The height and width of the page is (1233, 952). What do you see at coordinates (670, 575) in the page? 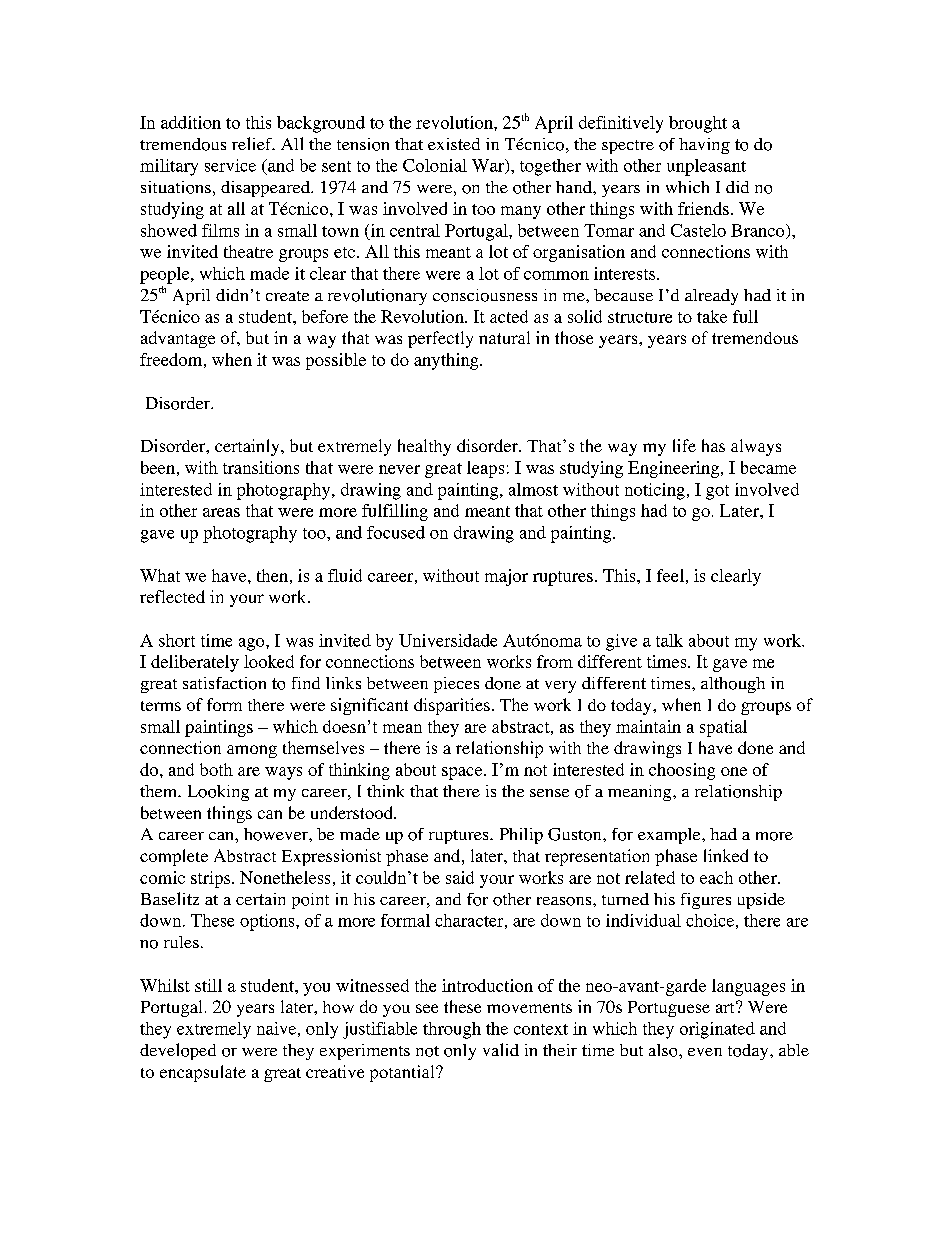
I see `feel` at bounding box center [670, 575].
